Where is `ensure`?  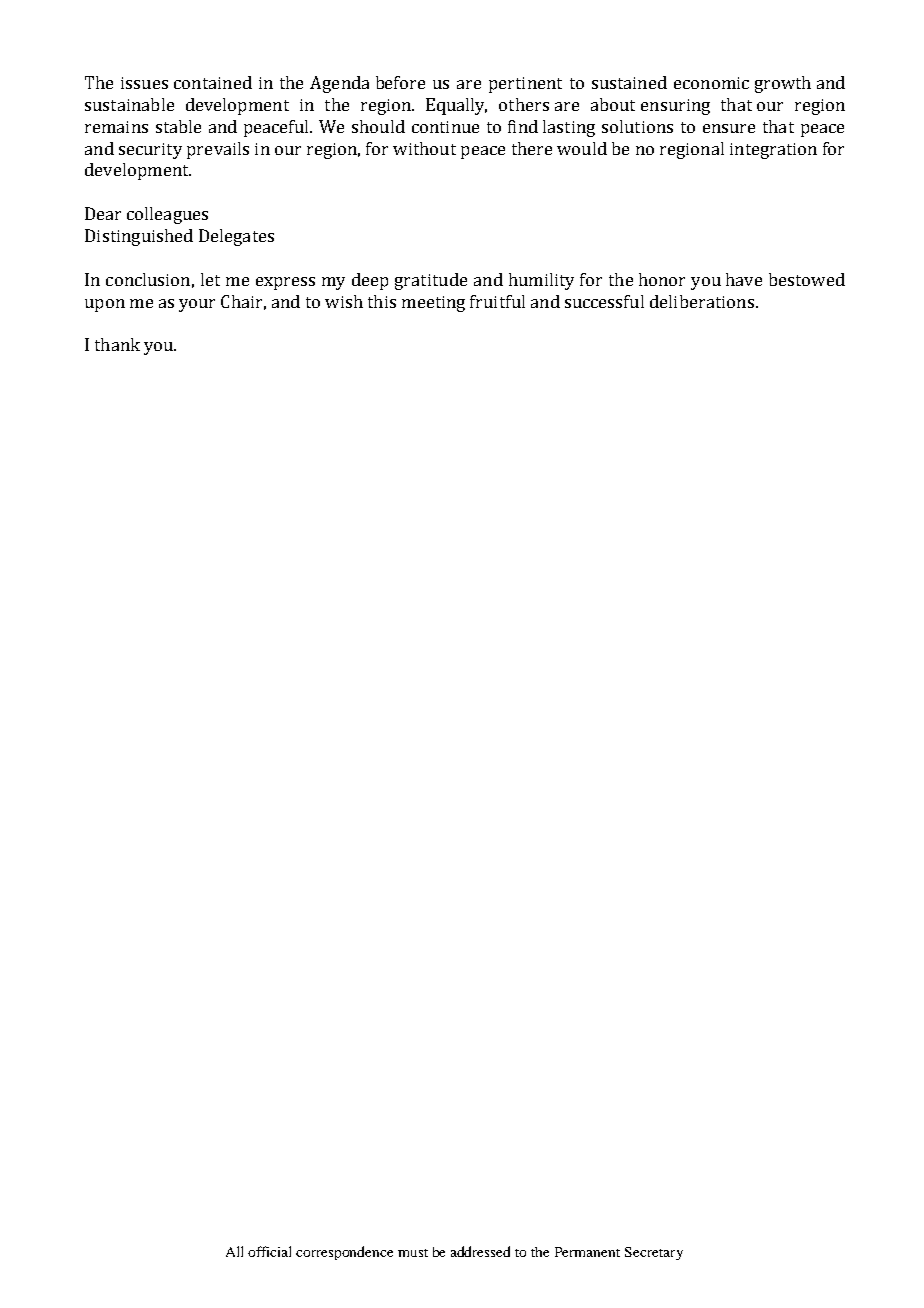
ensure is located at coordinates (729, 128).
